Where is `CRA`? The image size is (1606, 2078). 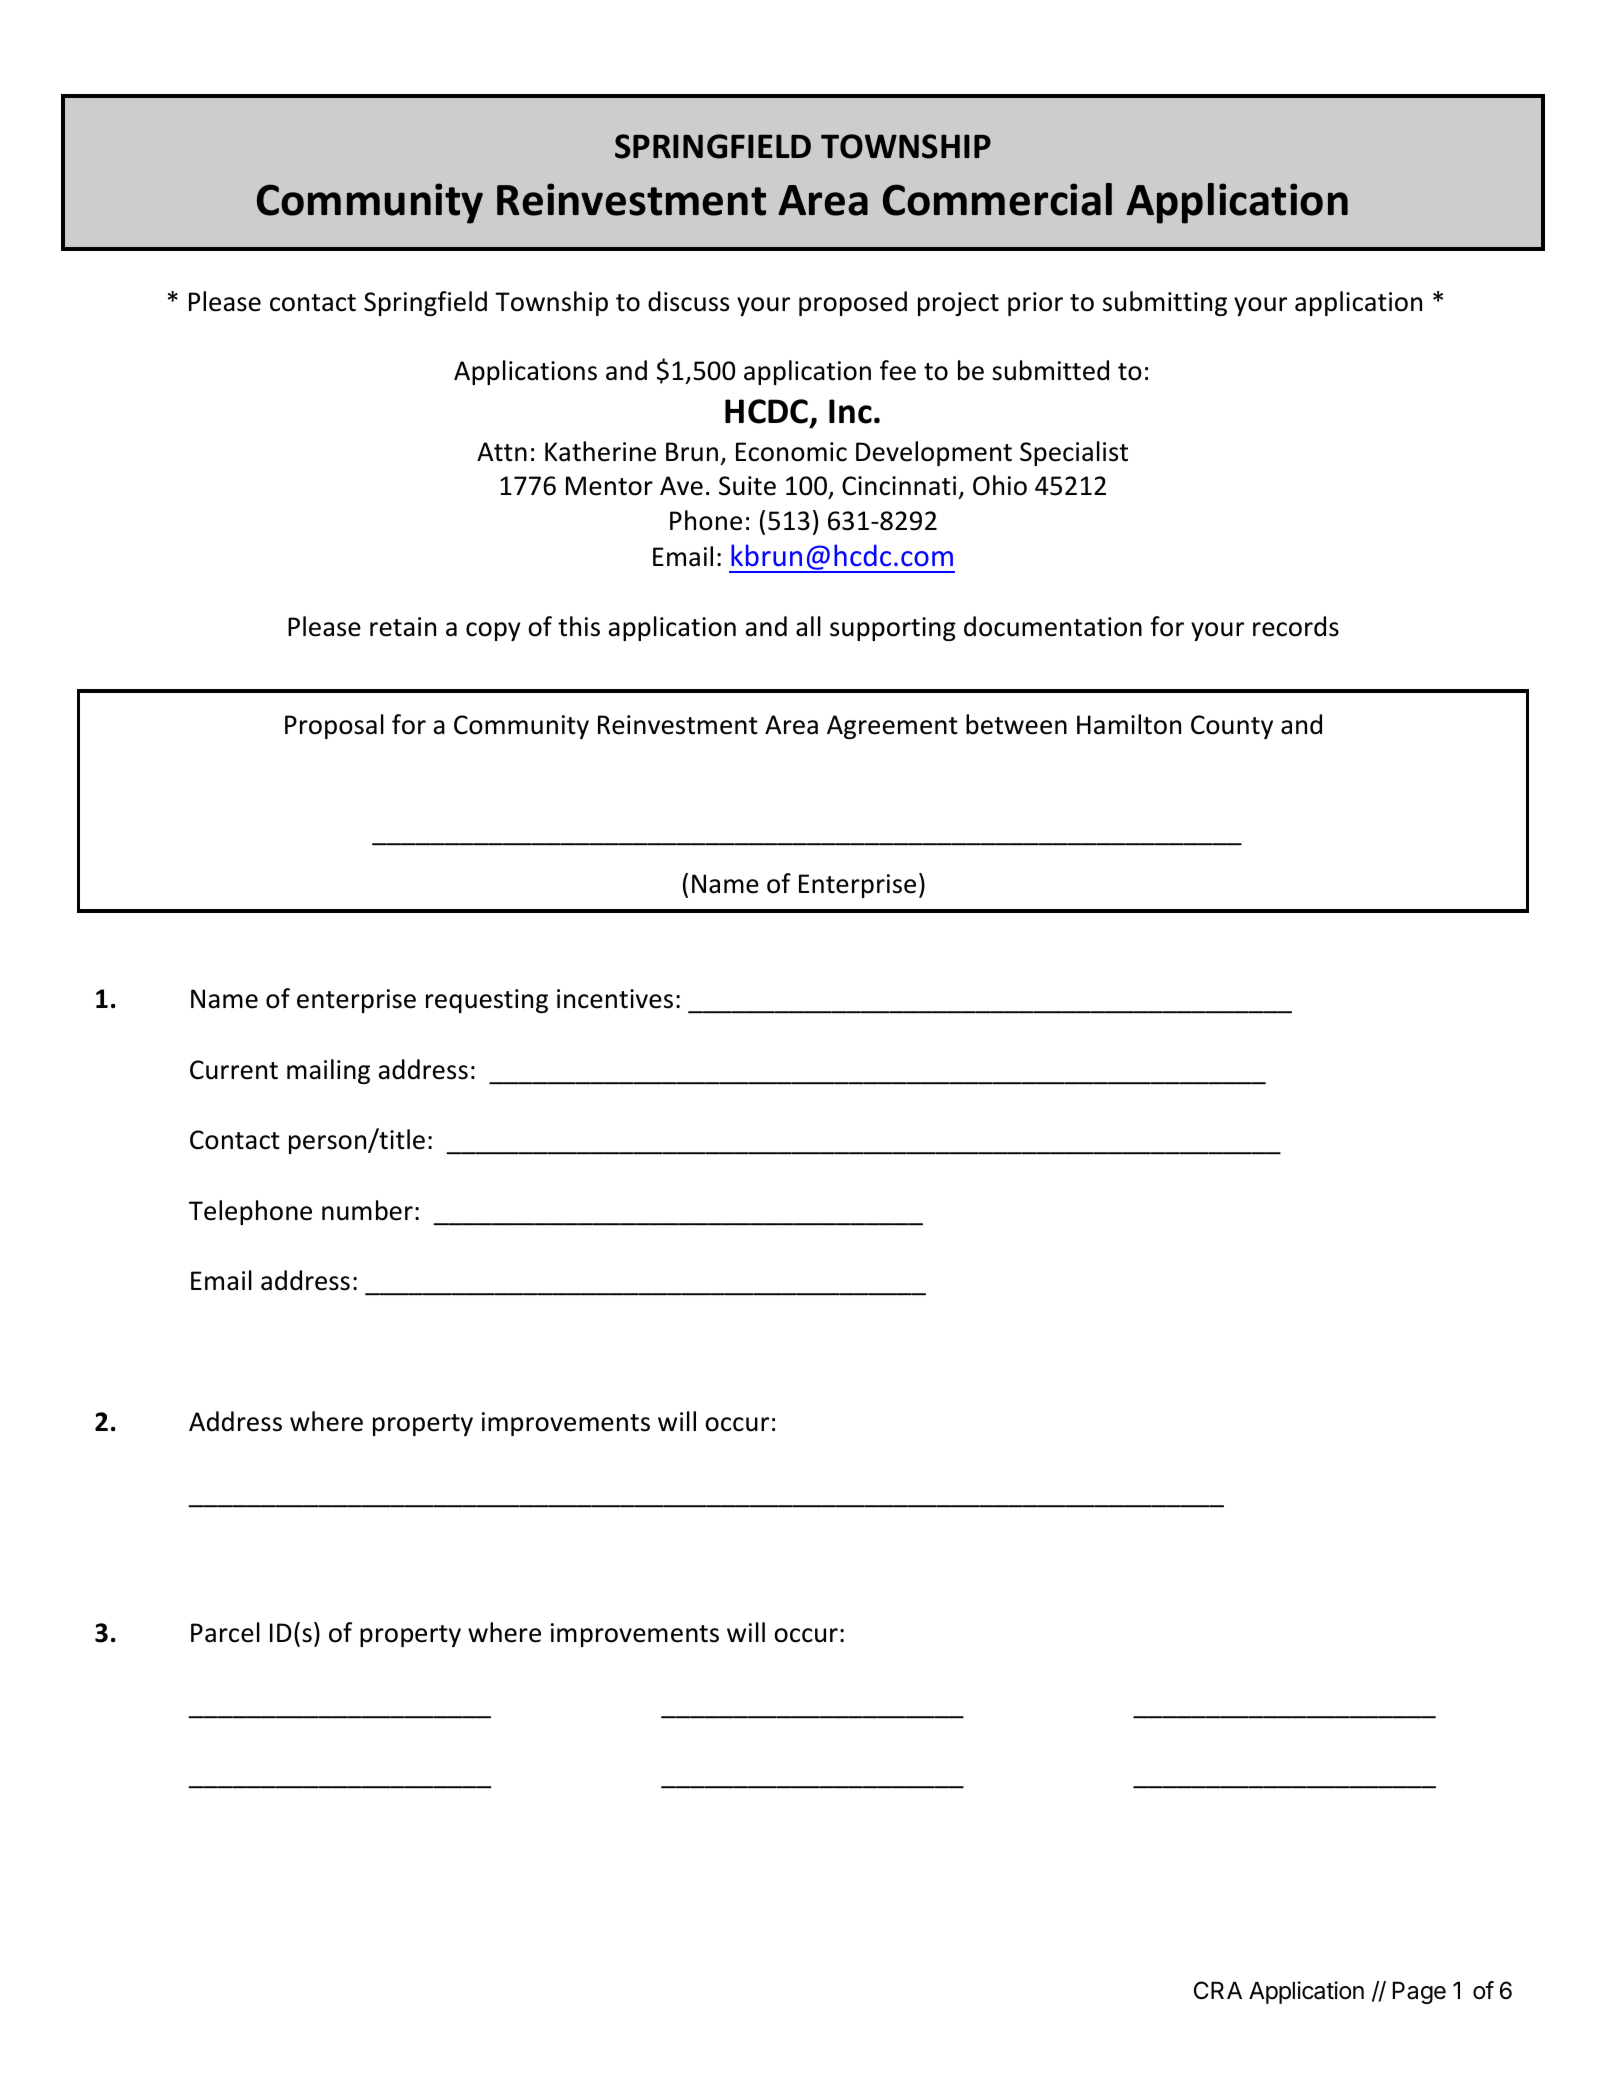
CRA is located at coordinates (1218, 1990).
